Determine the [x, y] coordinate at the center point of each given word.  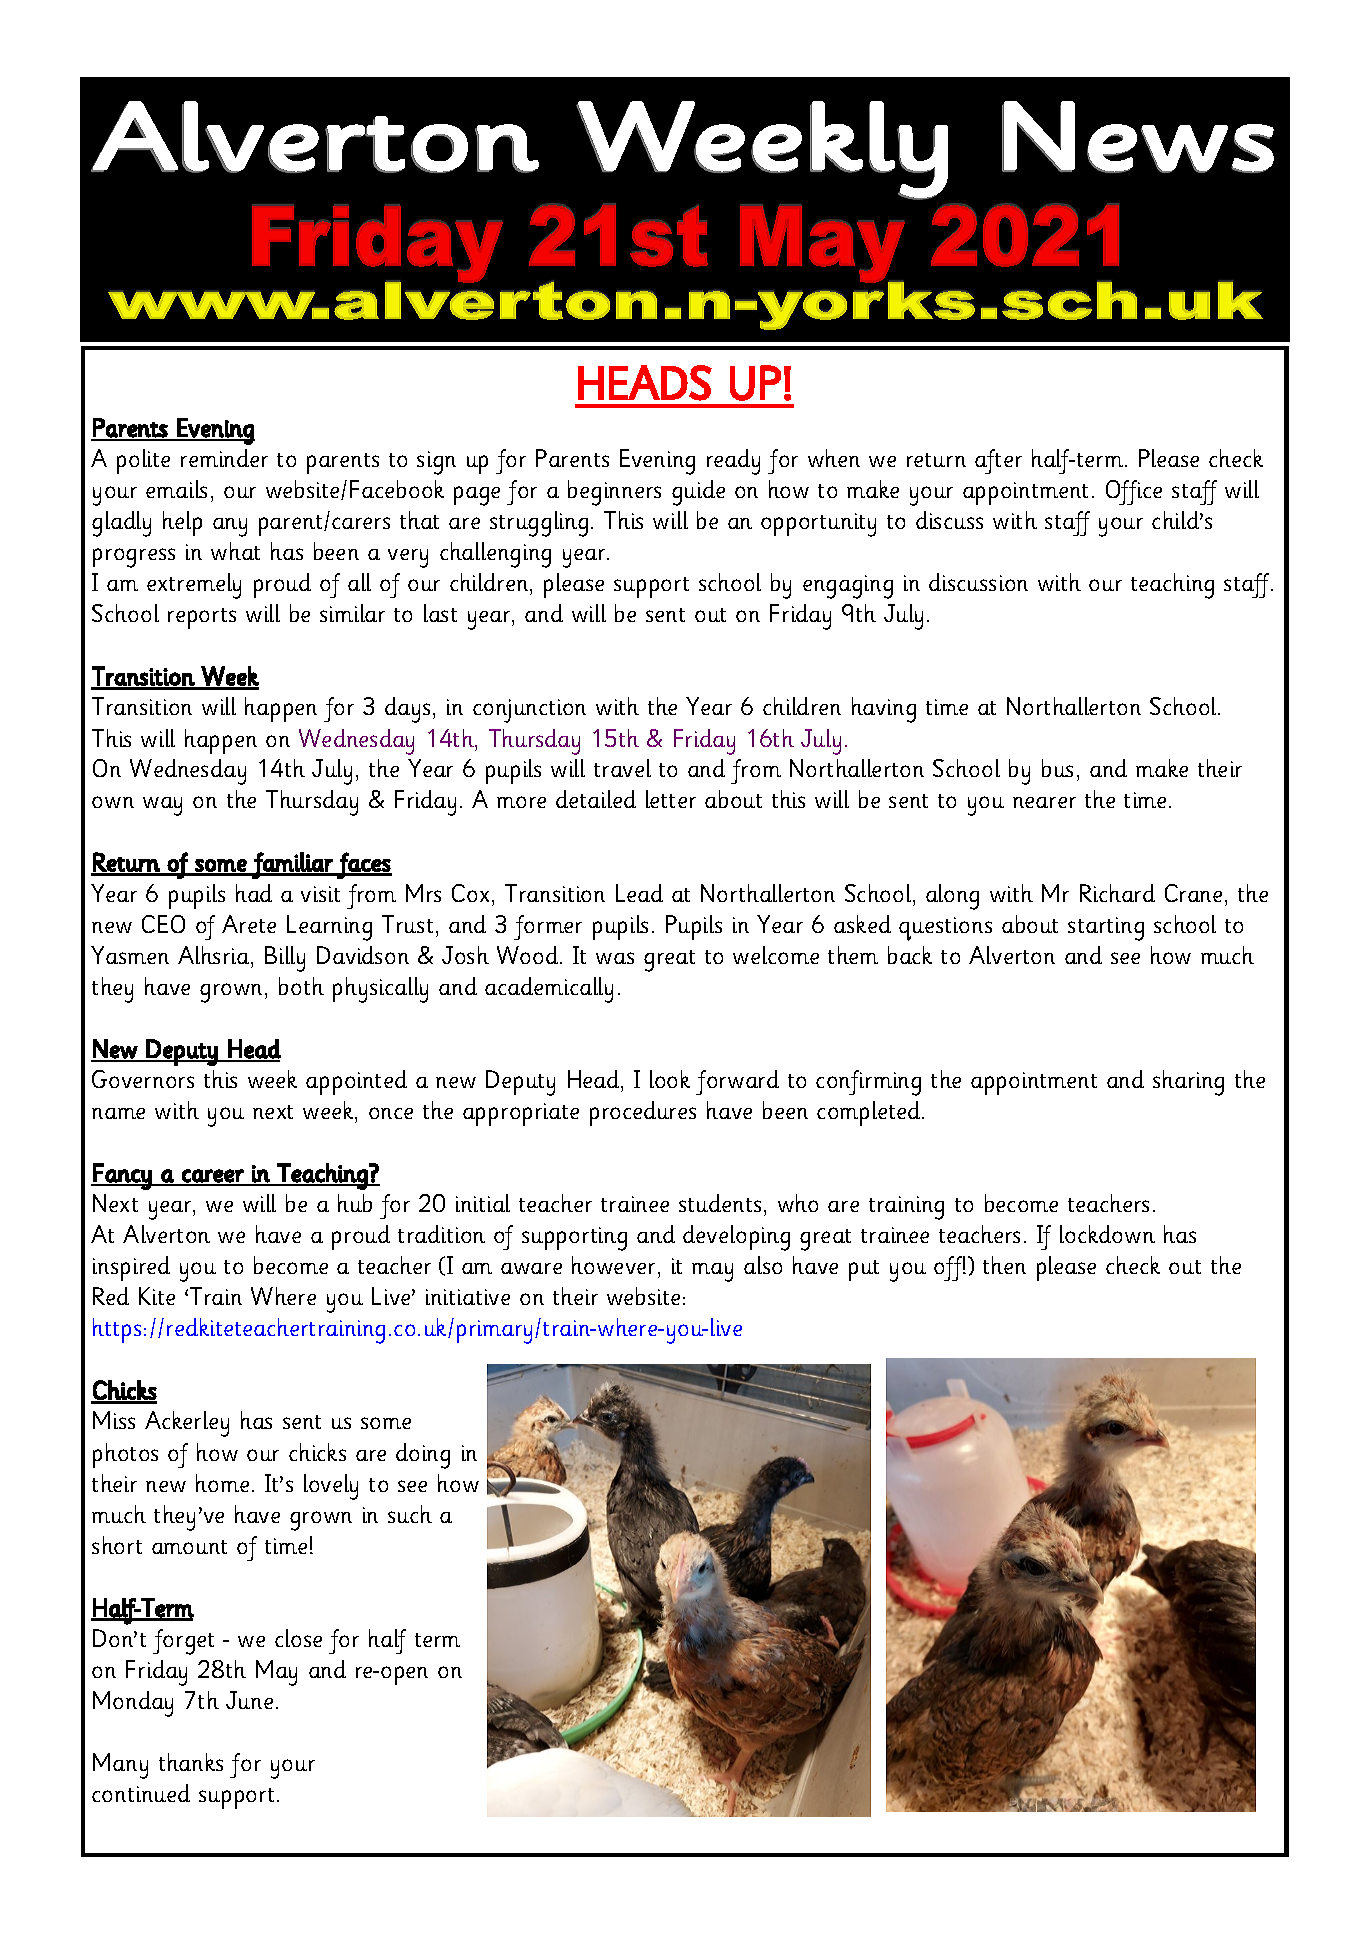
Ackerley [187, 1424]
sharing [1188, 1083]
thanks [191, 1762]
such [410, 1514]
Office [1134, 492]
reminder [224, 458]
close [298, 1638]
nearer [1044, 802]
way [162, 806]
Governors [143, 1079]
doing [423, 1456]
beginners [614, 493]
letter [671, 799]
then [1004, 1265]
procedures [643, 1113]
